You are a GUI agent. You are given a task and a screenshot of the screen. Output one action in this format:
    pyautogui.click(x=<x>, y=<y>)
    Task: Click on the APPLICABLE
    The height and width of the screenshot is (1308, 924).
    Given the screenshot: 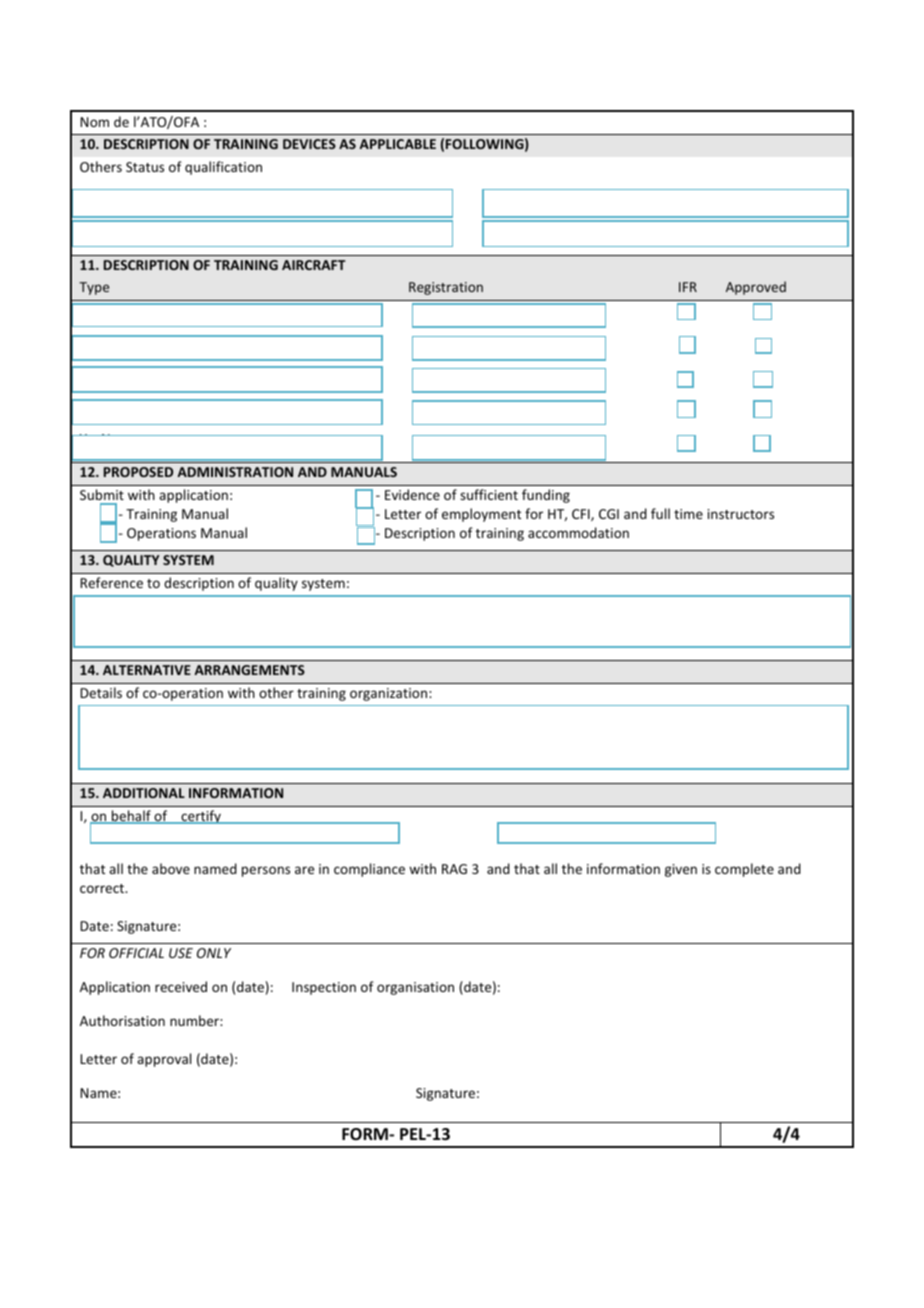 What is the action you would take?
    pyautogui.click(x=397, y=144)
